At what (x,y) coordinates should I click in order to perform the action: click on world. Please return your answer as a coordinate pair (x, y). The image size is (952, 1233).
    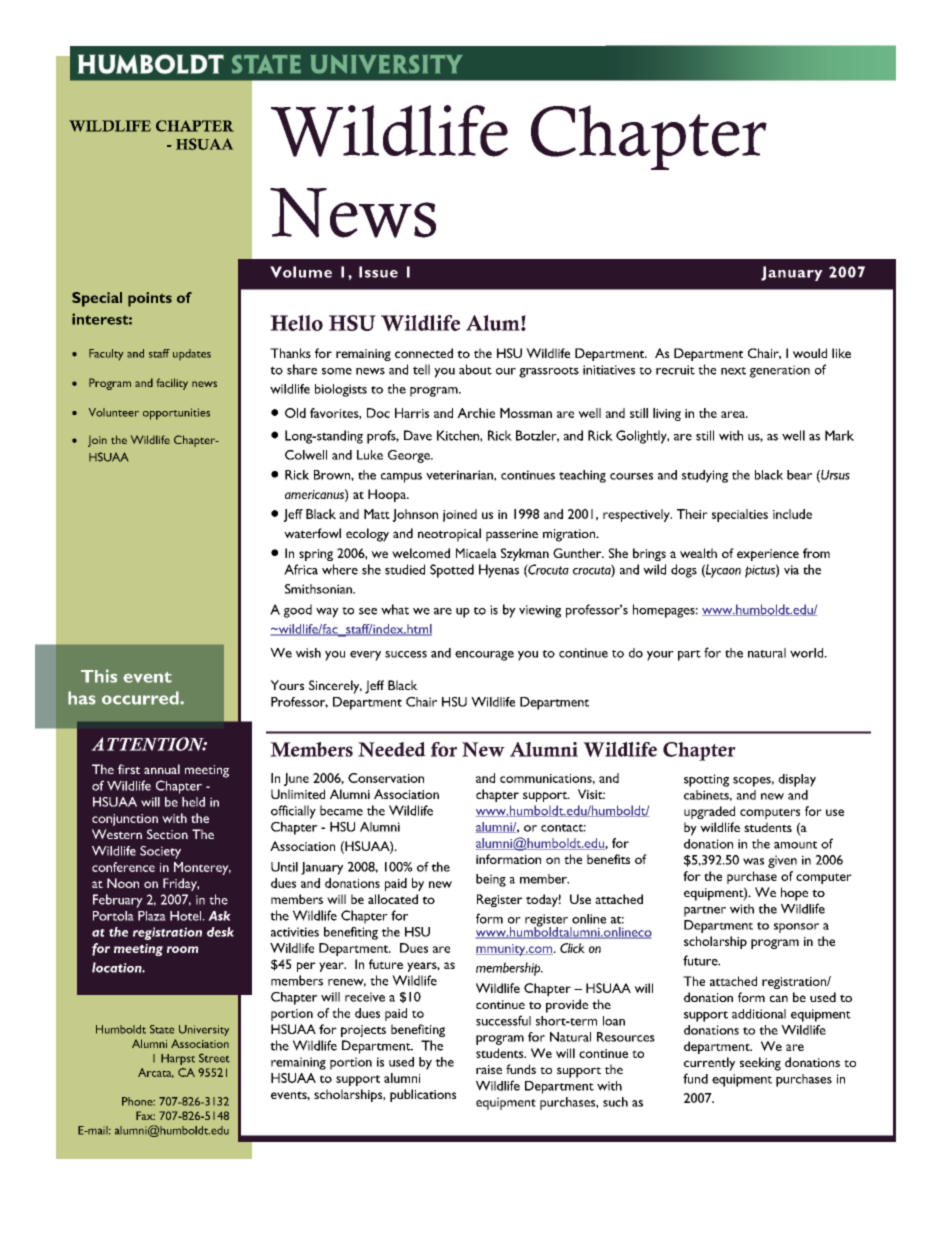
    Looking at the image, I should click on (808, 653).
